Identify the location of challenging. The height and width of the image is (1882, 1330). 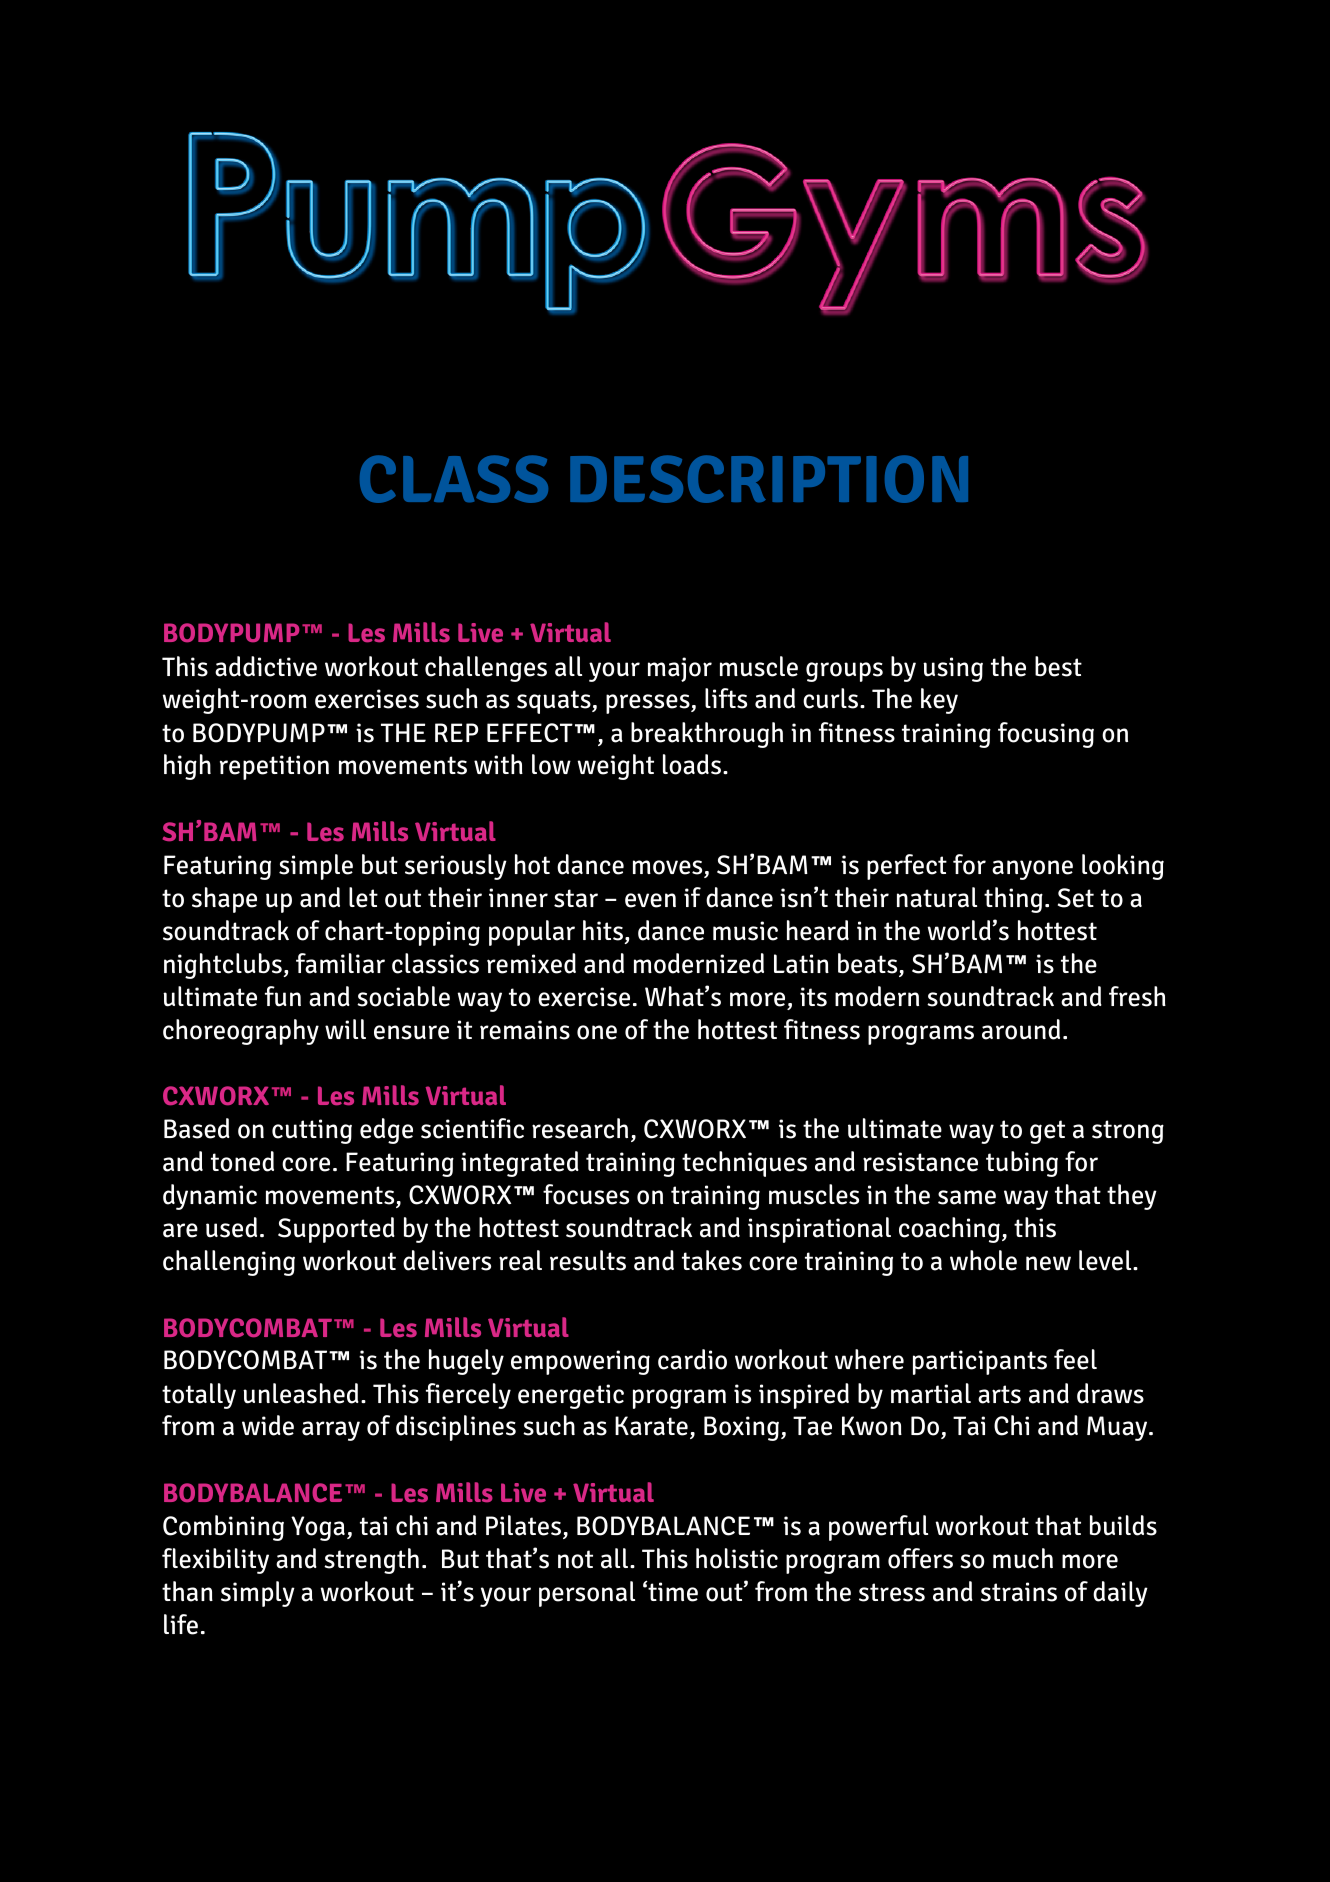
(229, 1263).
